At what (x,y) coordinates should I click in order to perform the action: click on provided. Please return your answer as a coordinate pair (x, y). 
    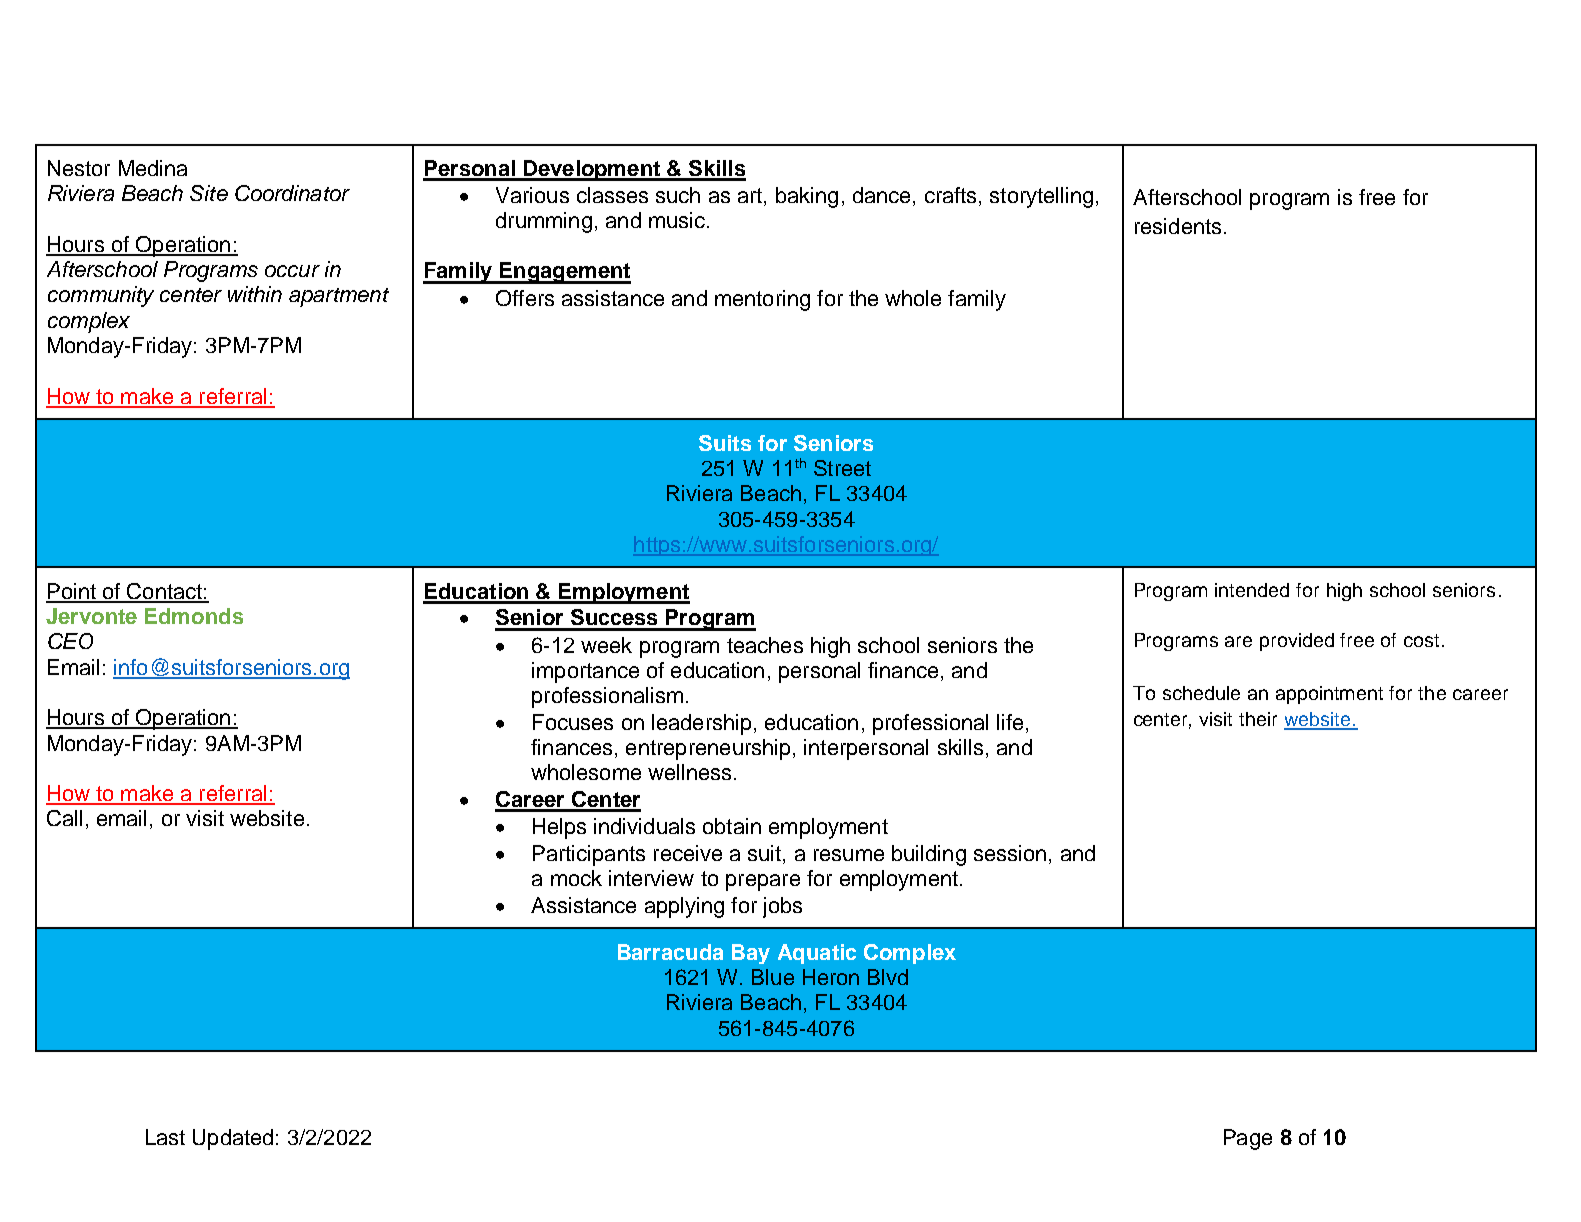
    Looking at the image, I should click on (1297, 642).
